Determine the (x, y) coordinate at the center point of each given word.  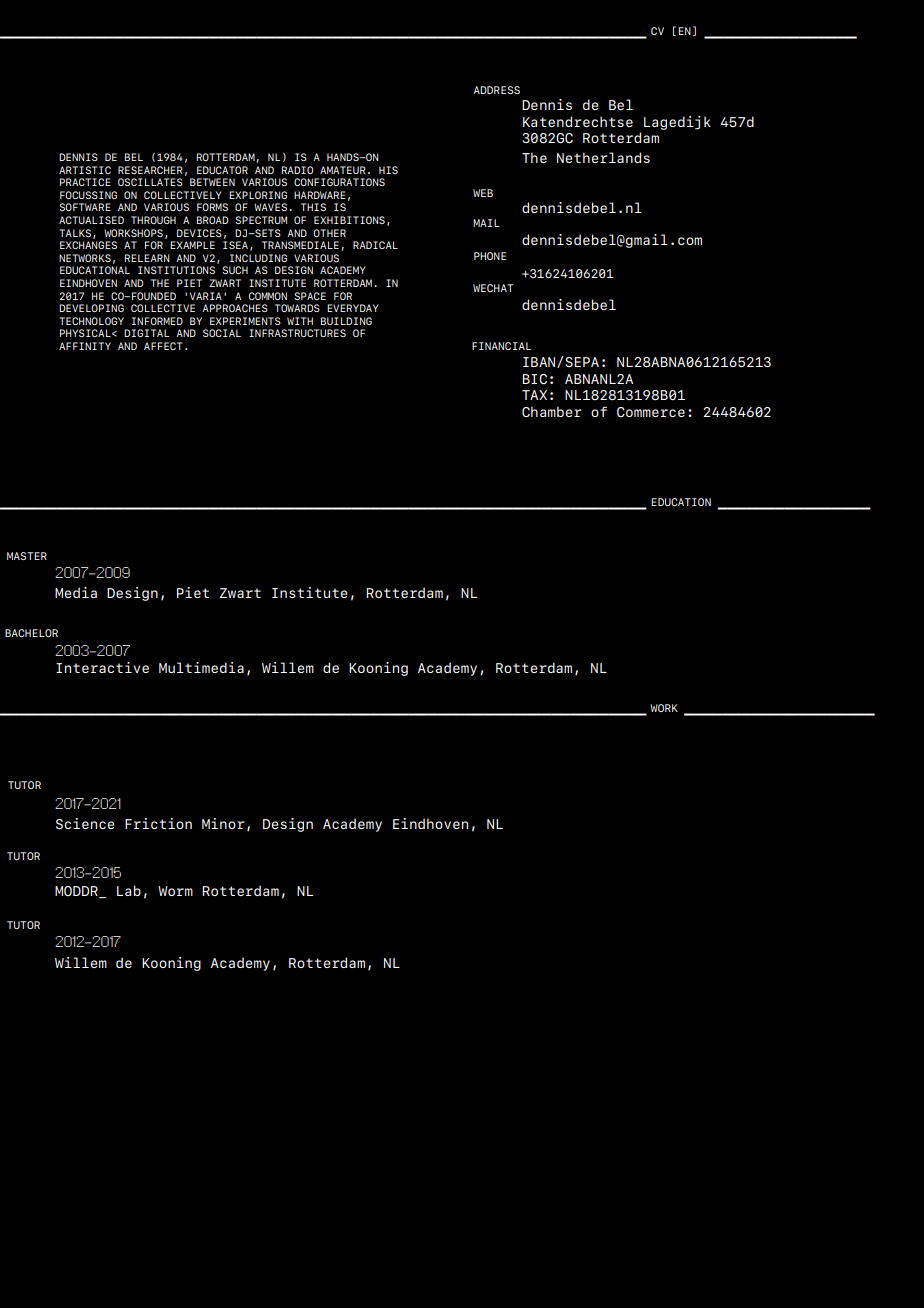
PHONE (490, 256)
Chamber (552, 411)
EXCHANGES (88, 245)
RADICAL (375, 245)
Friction (158, 823)
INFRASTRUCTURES (297, 333)
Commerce (651, 412)
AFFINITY (85, 346)
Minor (223, 823)
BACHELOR (31, 633)
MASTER (27, 556)
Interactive (102, 667)
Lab (129, 890)
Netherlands (603, 157)
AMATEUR (343, 170)
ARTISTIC (85, 170)
